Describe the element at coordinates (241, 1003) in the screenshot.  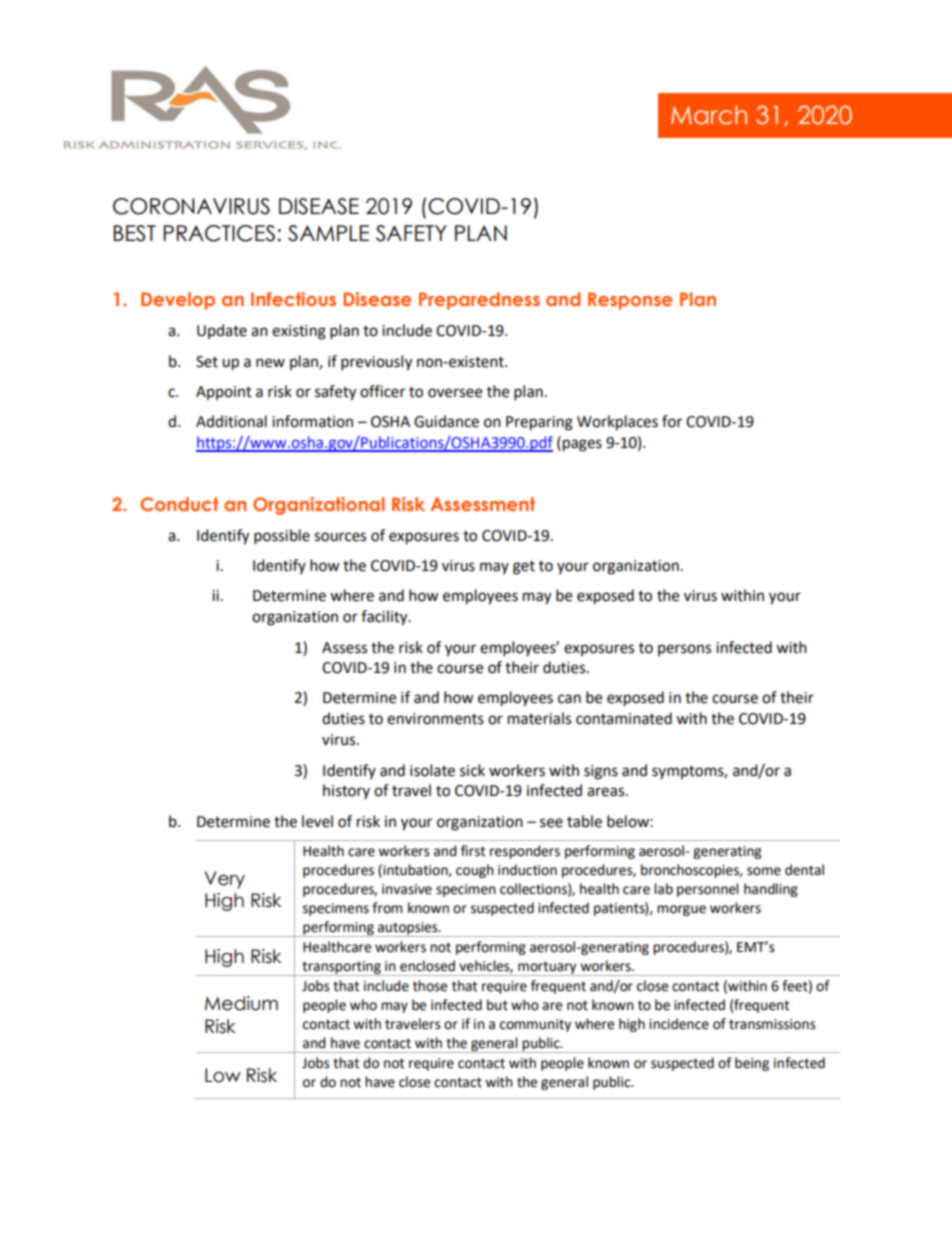
I see `Medium` at that location.
